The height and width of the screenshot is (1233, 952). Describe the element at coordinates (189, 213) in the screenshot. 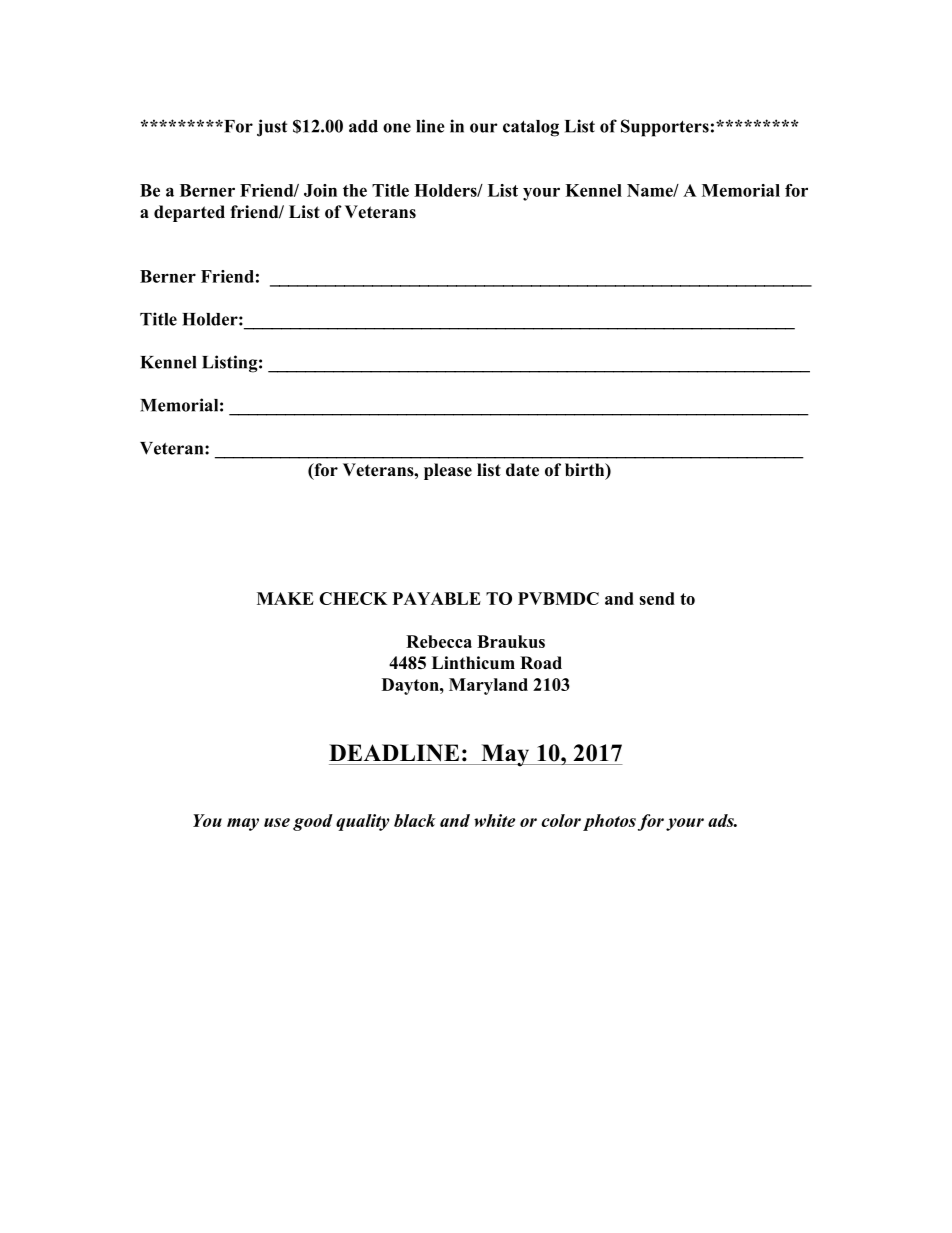

I see `departed` at that location.
